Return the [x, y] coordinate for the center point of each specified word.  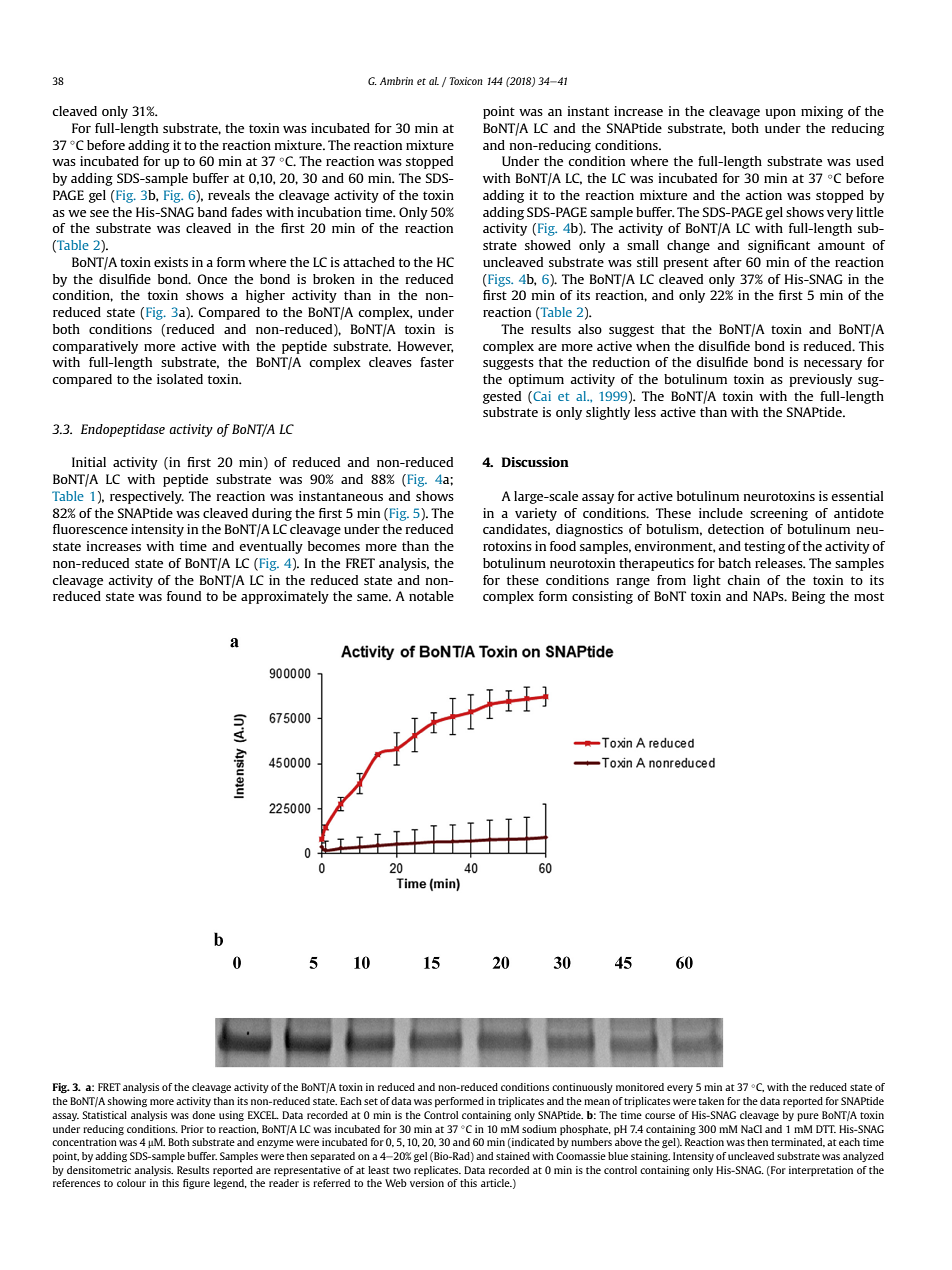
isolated [180, 379]
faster [437, 362]
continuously [582, 1088]
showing [127, 1102]
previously [820, 380]
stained [513, 1156]
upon [780, 114]
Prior [192, 1129]
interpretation [821, 1171]
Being [808, 597]
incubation [329, 212]
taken [711, 1101]
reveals [229, 195]
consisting [602, 597]
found [184, 596]
